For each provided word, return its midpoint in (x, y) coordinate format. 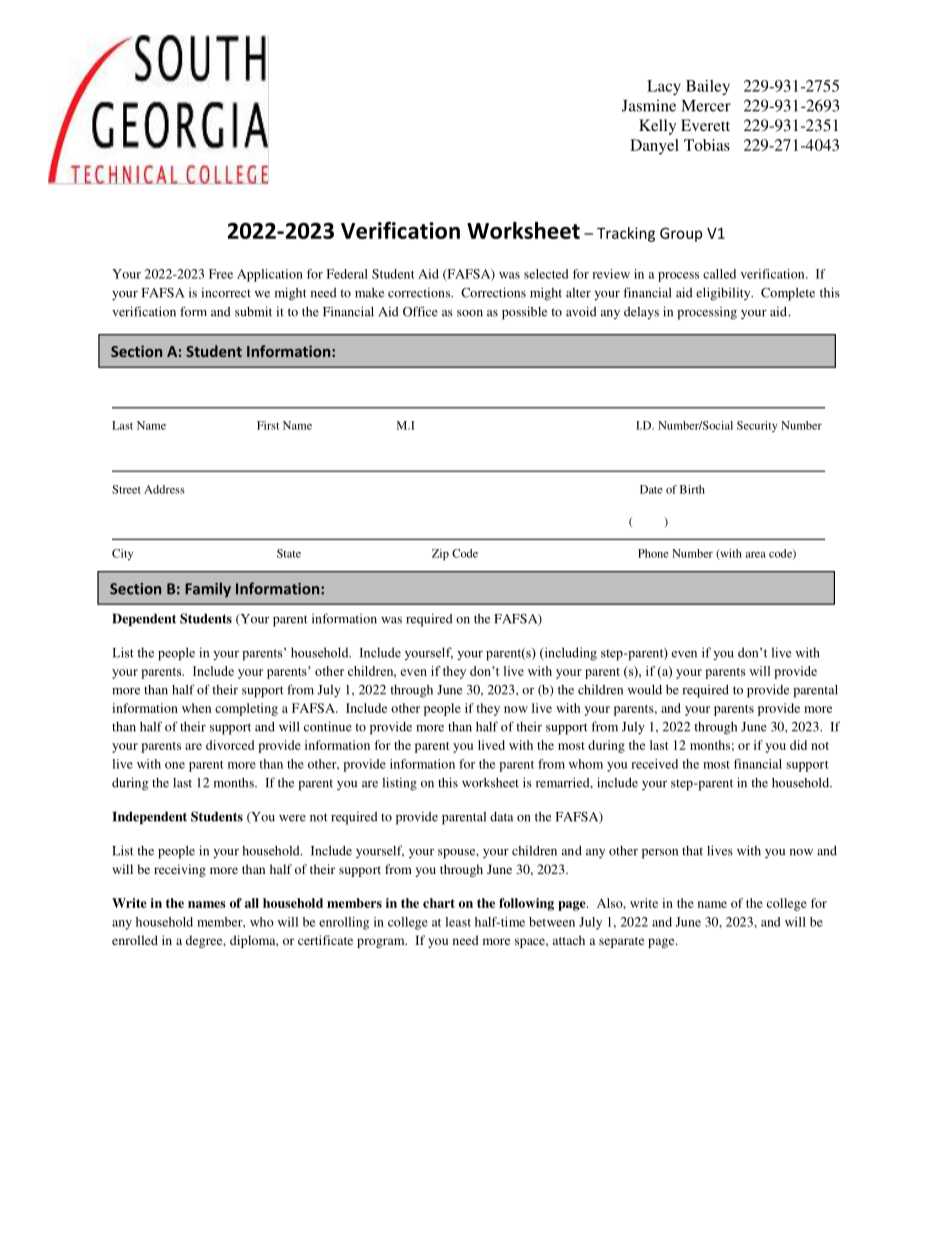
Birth (692, 489)
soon (470, 313)
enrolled (135, 940)
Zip (440, 555)
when (196, 708)
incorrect (226, 293)
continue (328, 726)
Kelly (657, 127)
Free (221, 274)
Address (164, 489)
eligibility (724, 294)
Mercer (706, 106)
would (645, 690)
